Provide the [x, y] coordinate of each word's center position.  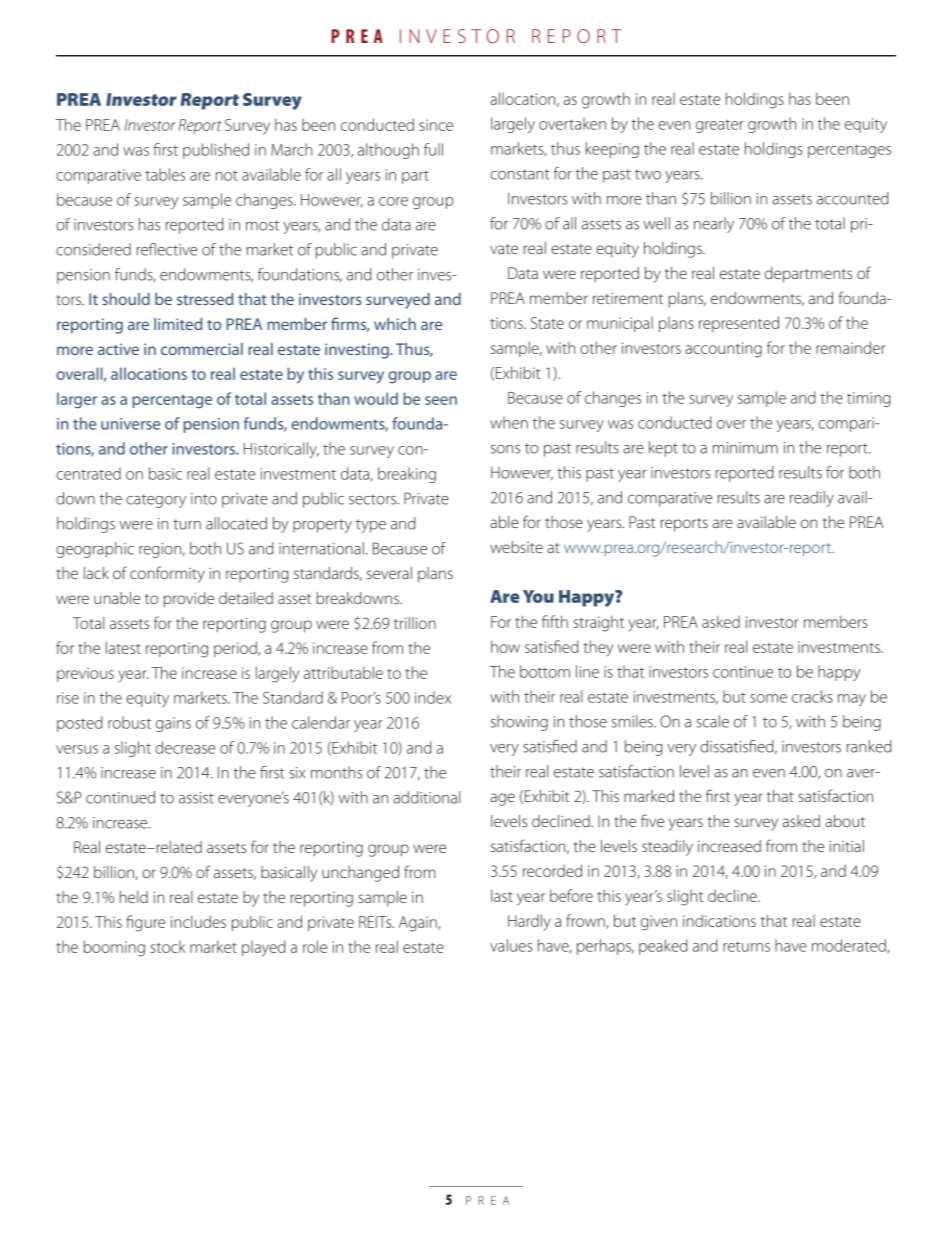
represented [739, 324]
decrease [185, 747]
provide [189, 600]
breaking [407, 475]
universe [130, 424]
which [395, 324]
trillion [415, 623]
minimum [745, 448]
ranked [869, 746]
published [216, 151]
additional [426, 797]
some [768, 698]
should [126, 299]
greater [720, 126]
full [433, 149]
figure [145, 923]
